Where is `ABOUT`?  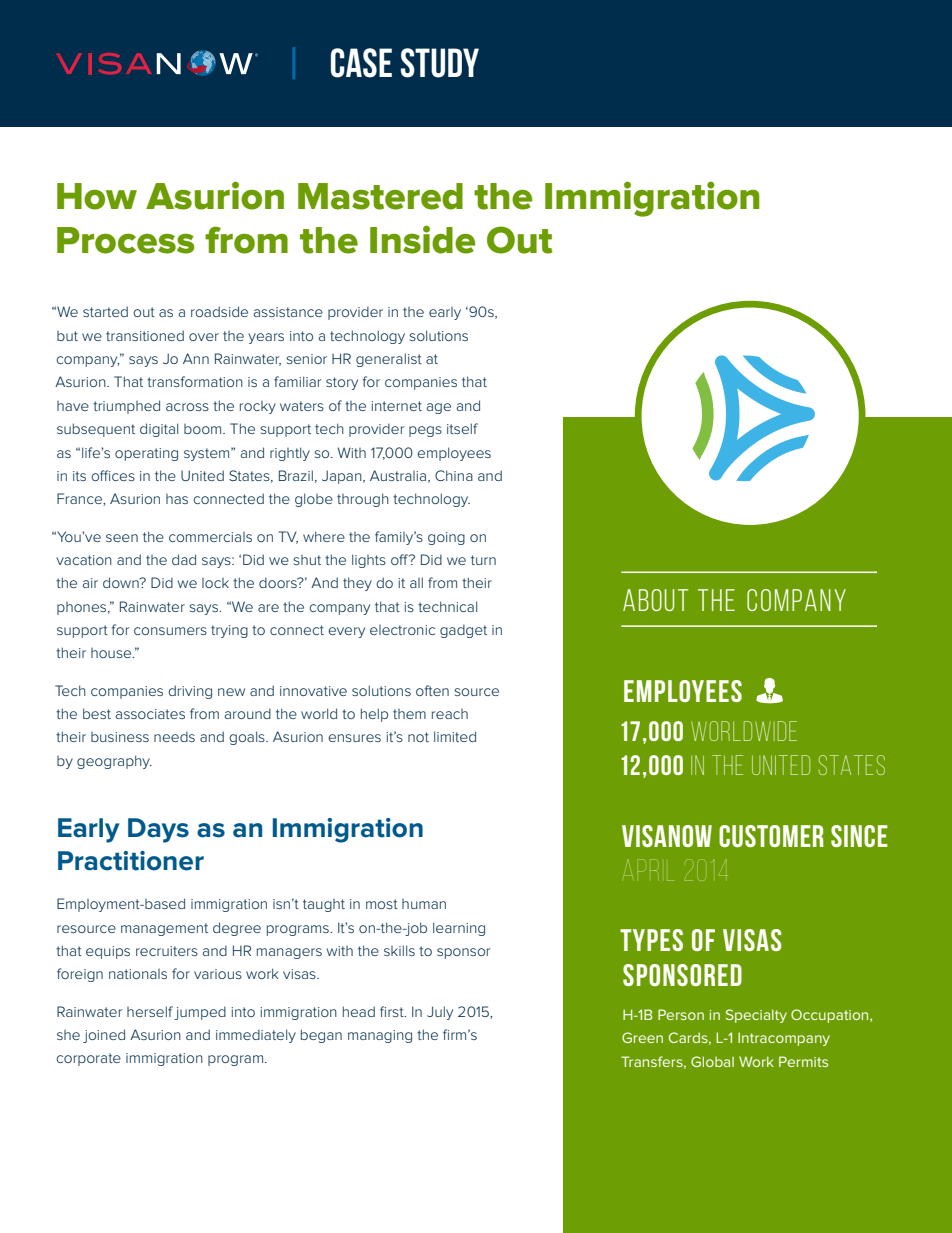 ABOUT is located at coordinates (655, 600).
